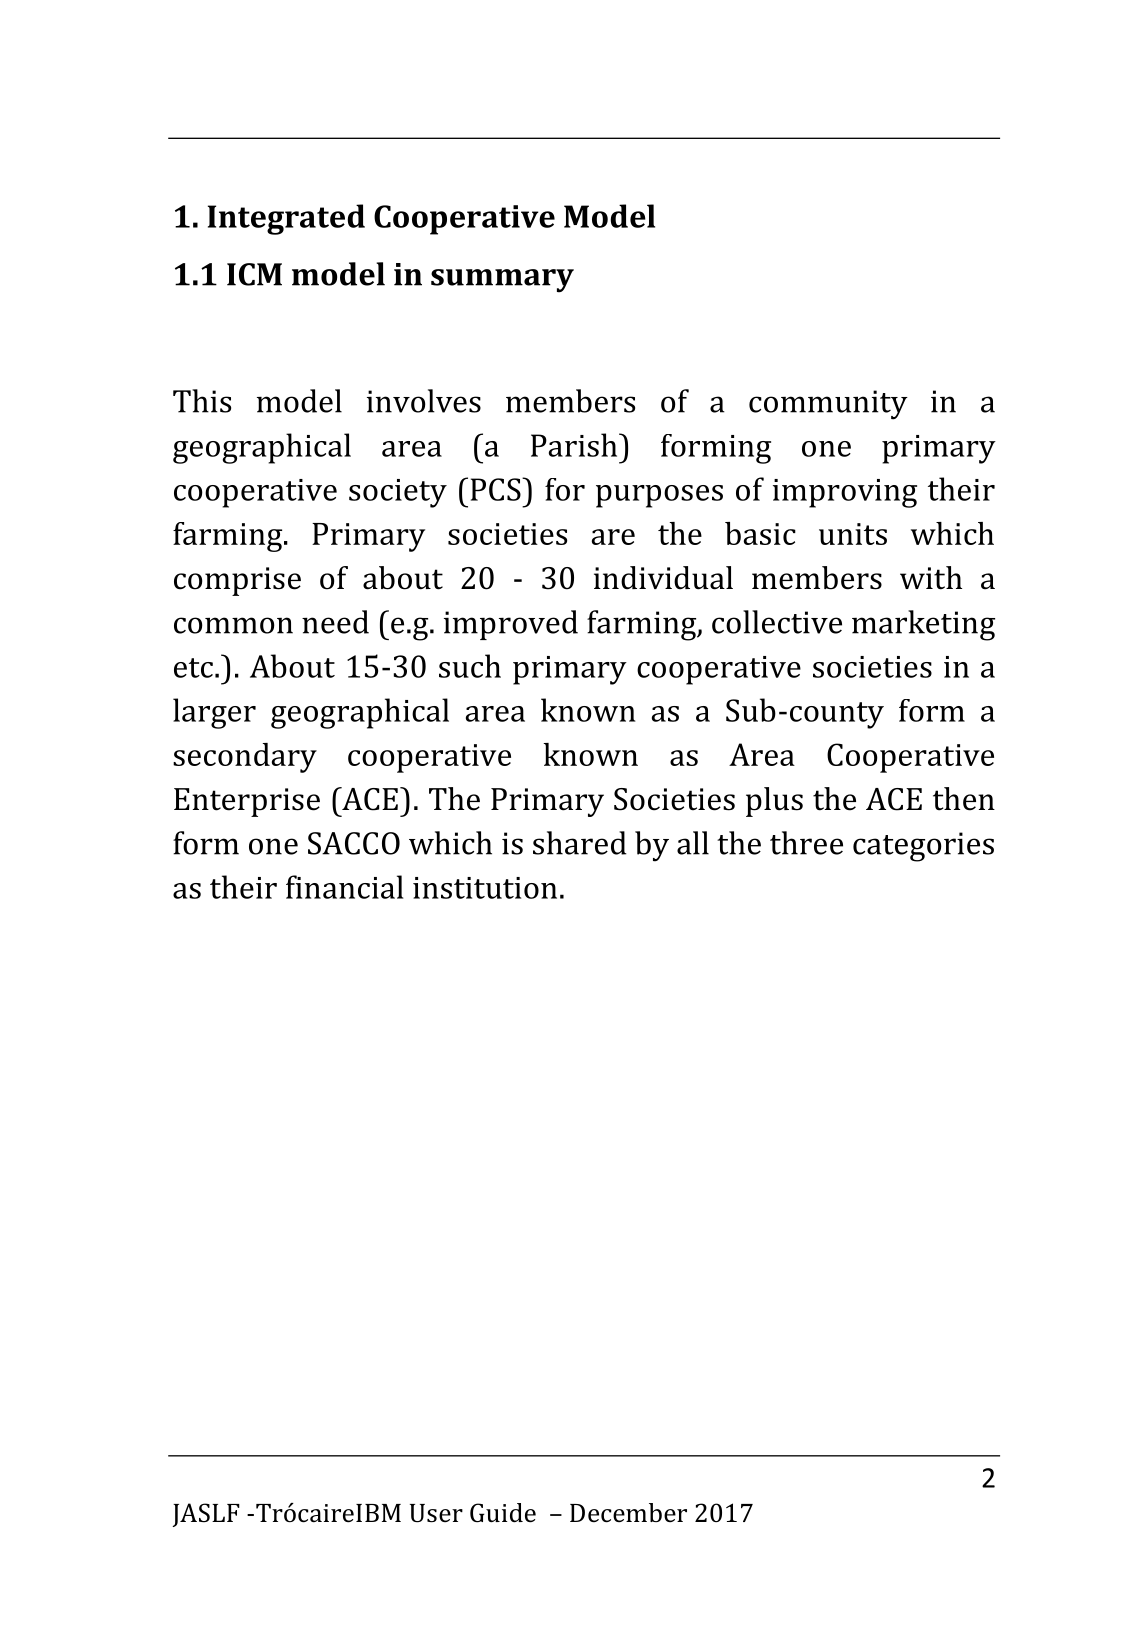 Image resolution: width=1146 pixels, height=1626 pixels. Describe the element at coordinates (845, 493) in the document. I see `improving` at that location.
